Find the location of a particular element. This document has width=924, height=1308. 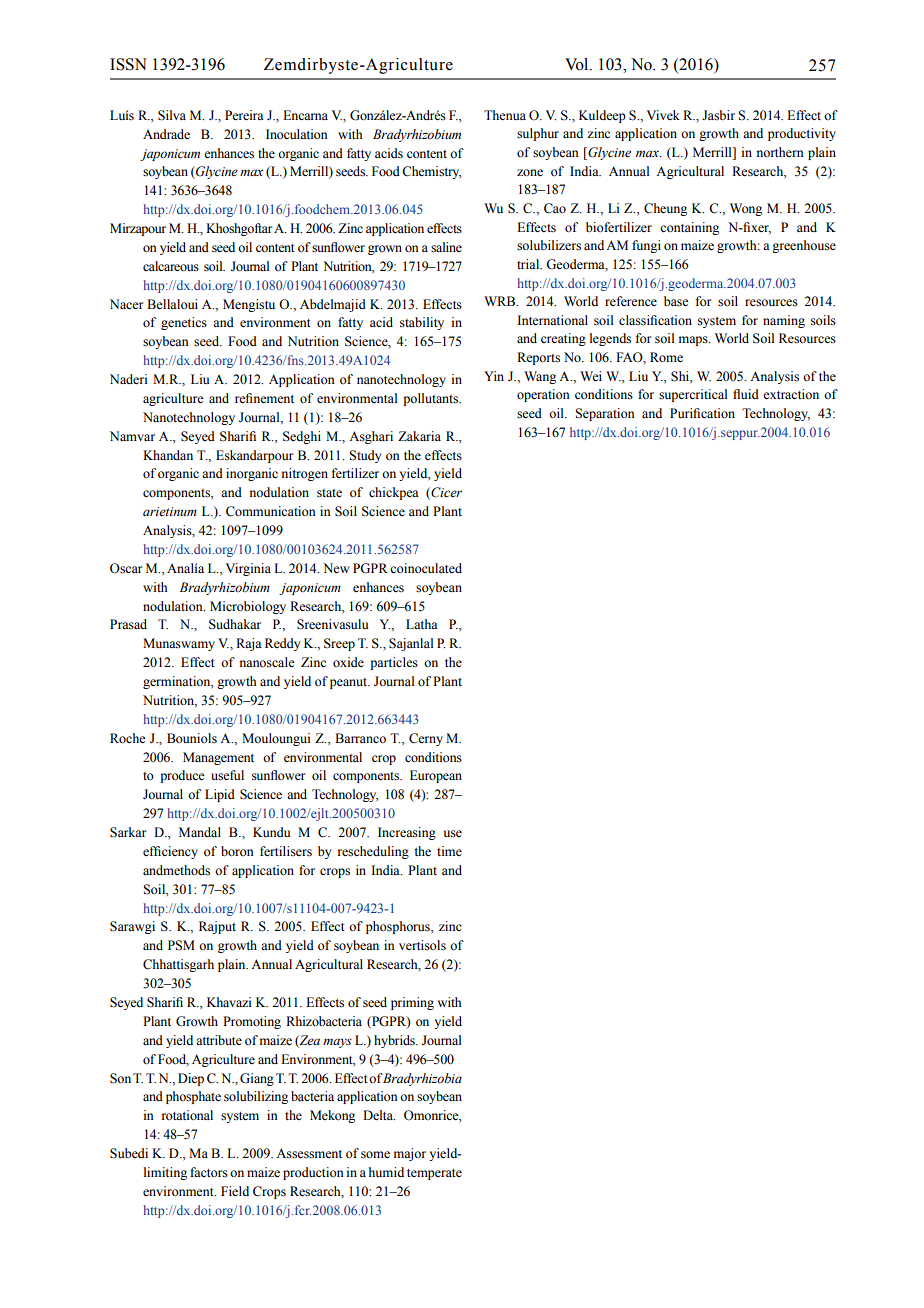

Field is located at coordinates (235, 1191).
